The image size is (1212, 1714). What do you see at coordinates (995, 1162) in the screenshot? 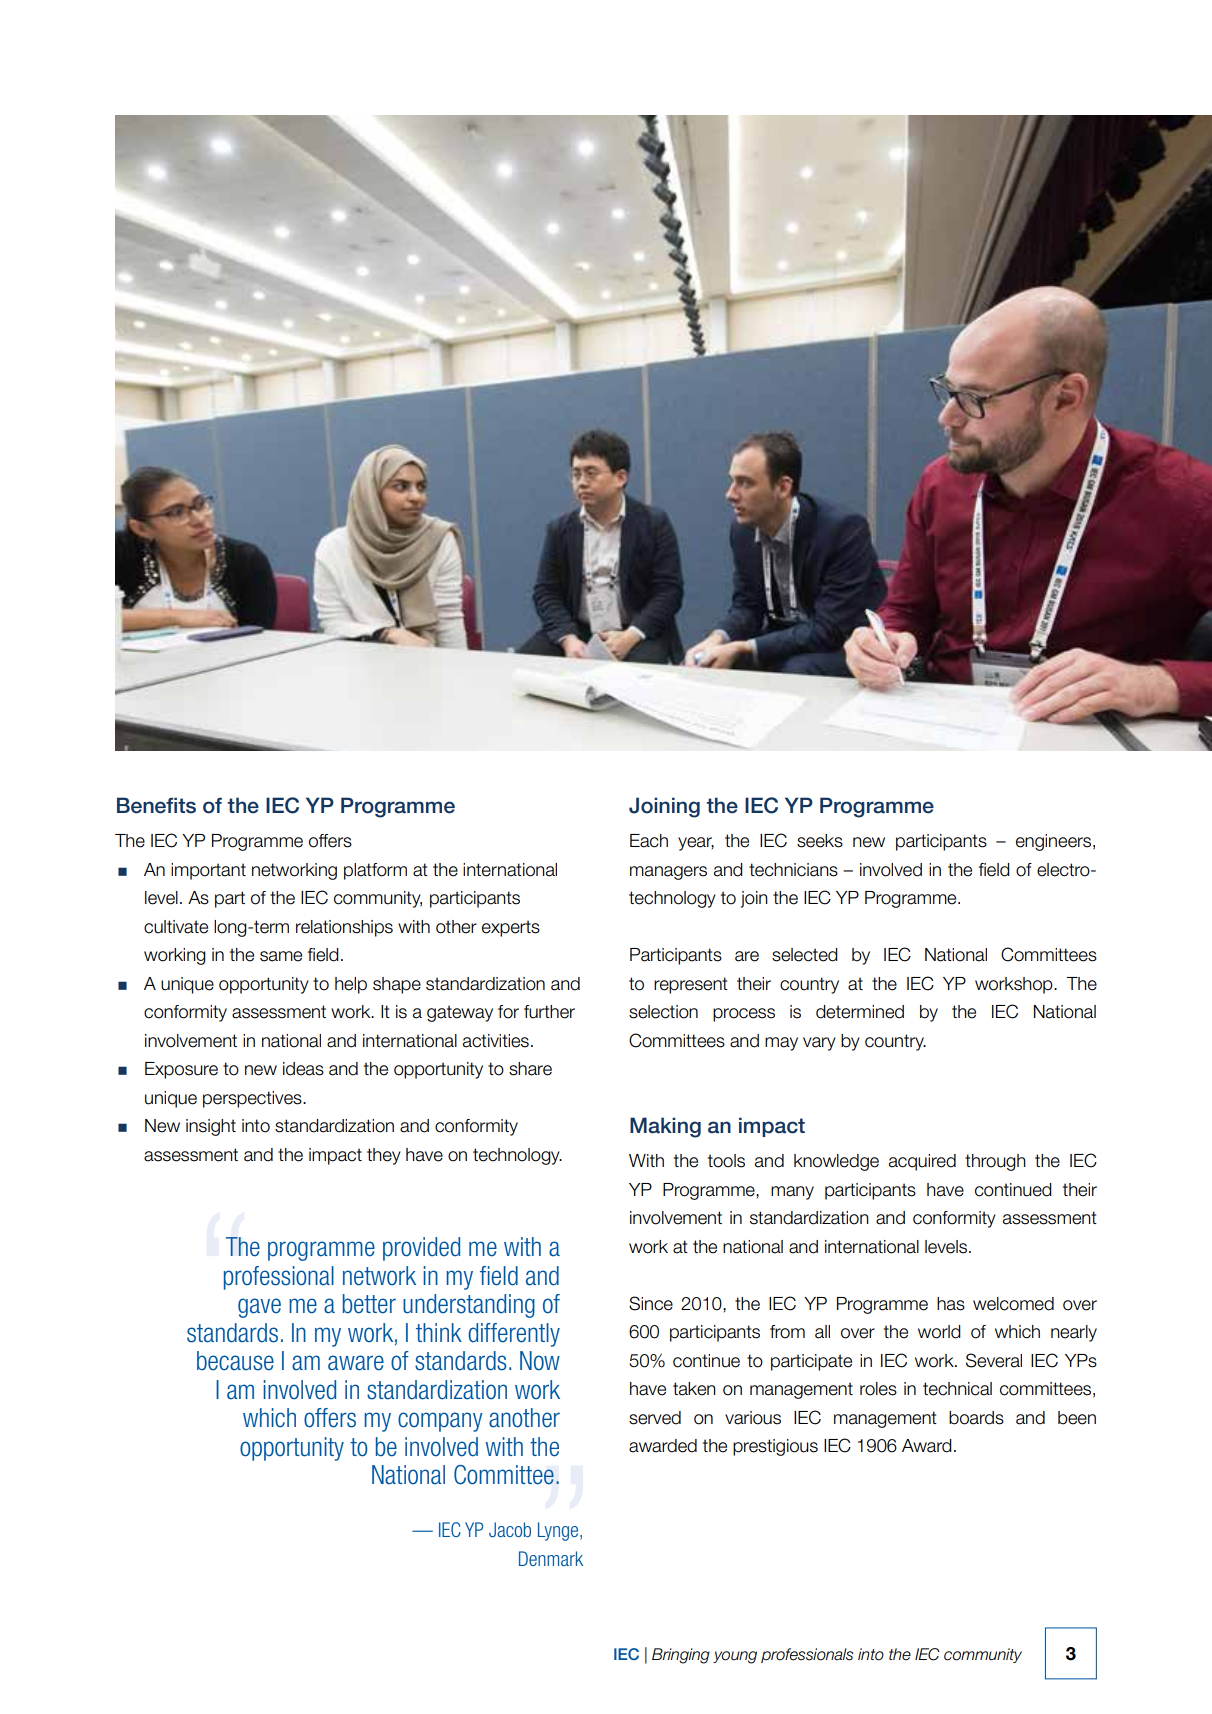
I see `through` at bounding box center [995, 1162].
